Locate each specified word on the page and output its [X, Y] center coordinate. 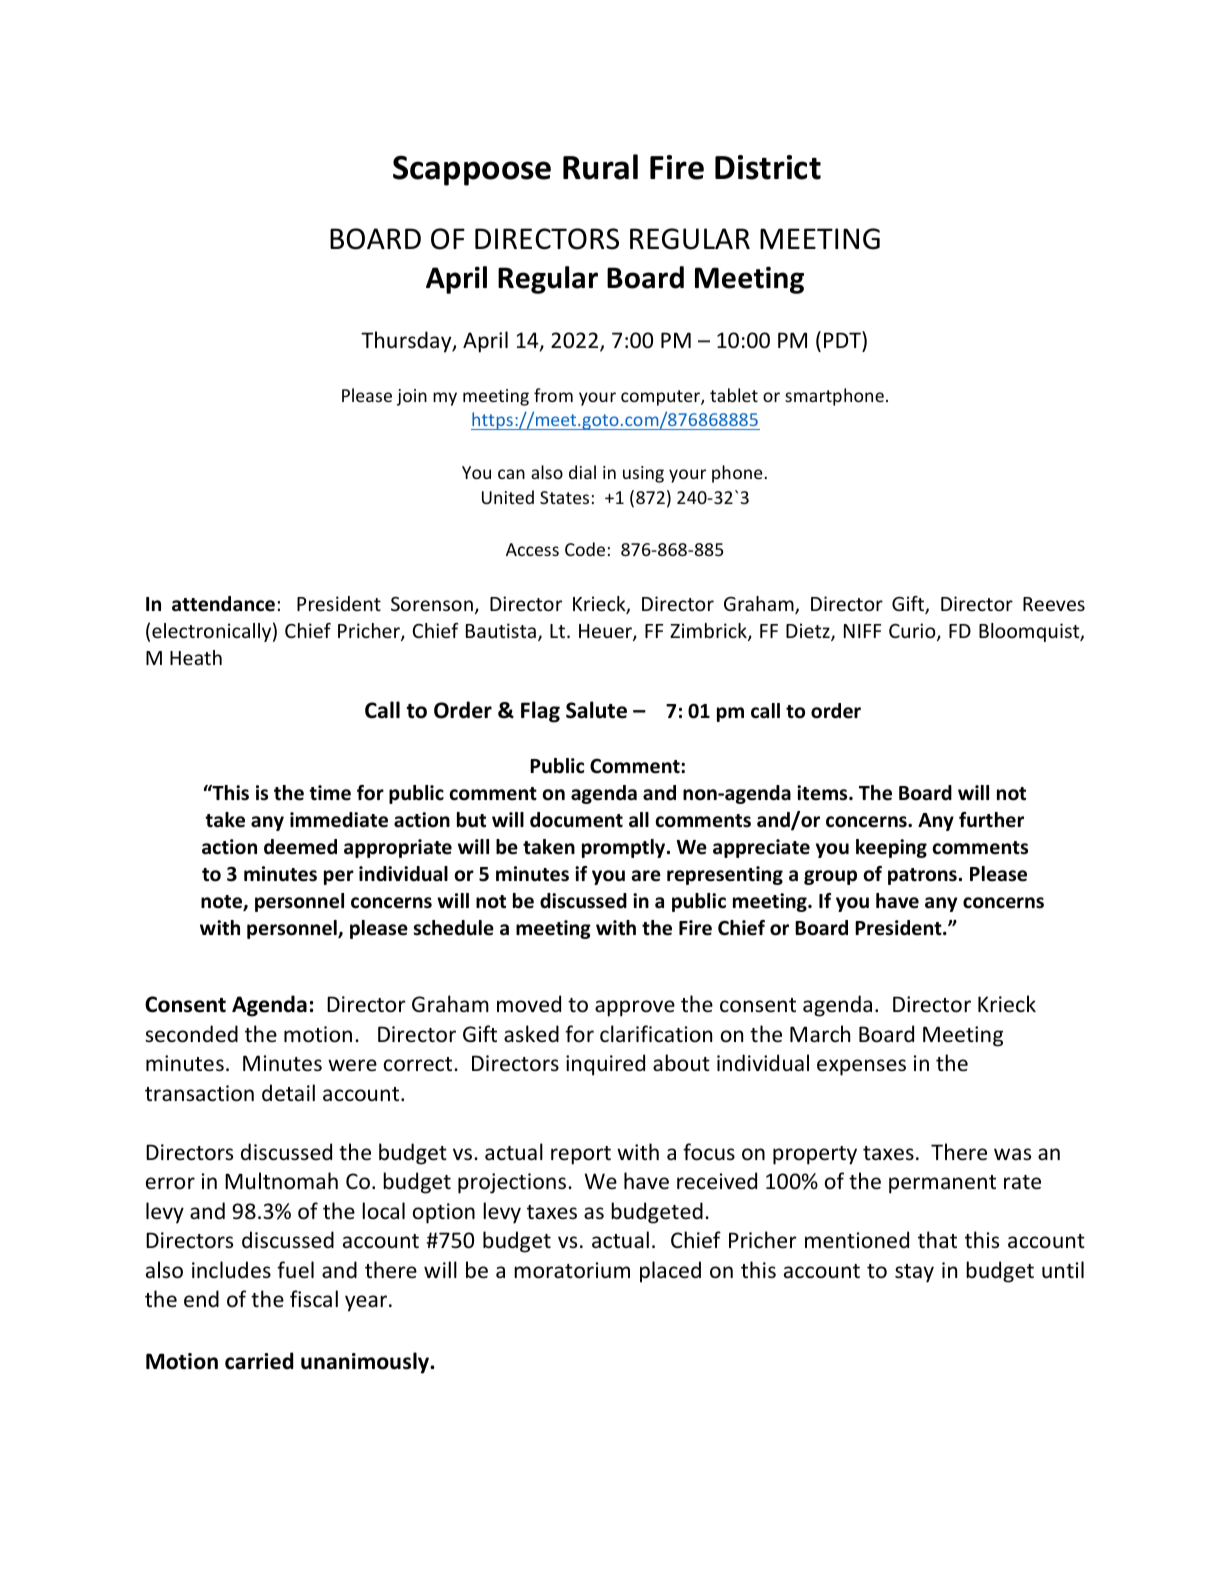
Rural [600, 167]
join [412, 397]
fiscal [314, 1298]
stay [914, 1273]
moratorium [572, 1270]
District [768, 167]
